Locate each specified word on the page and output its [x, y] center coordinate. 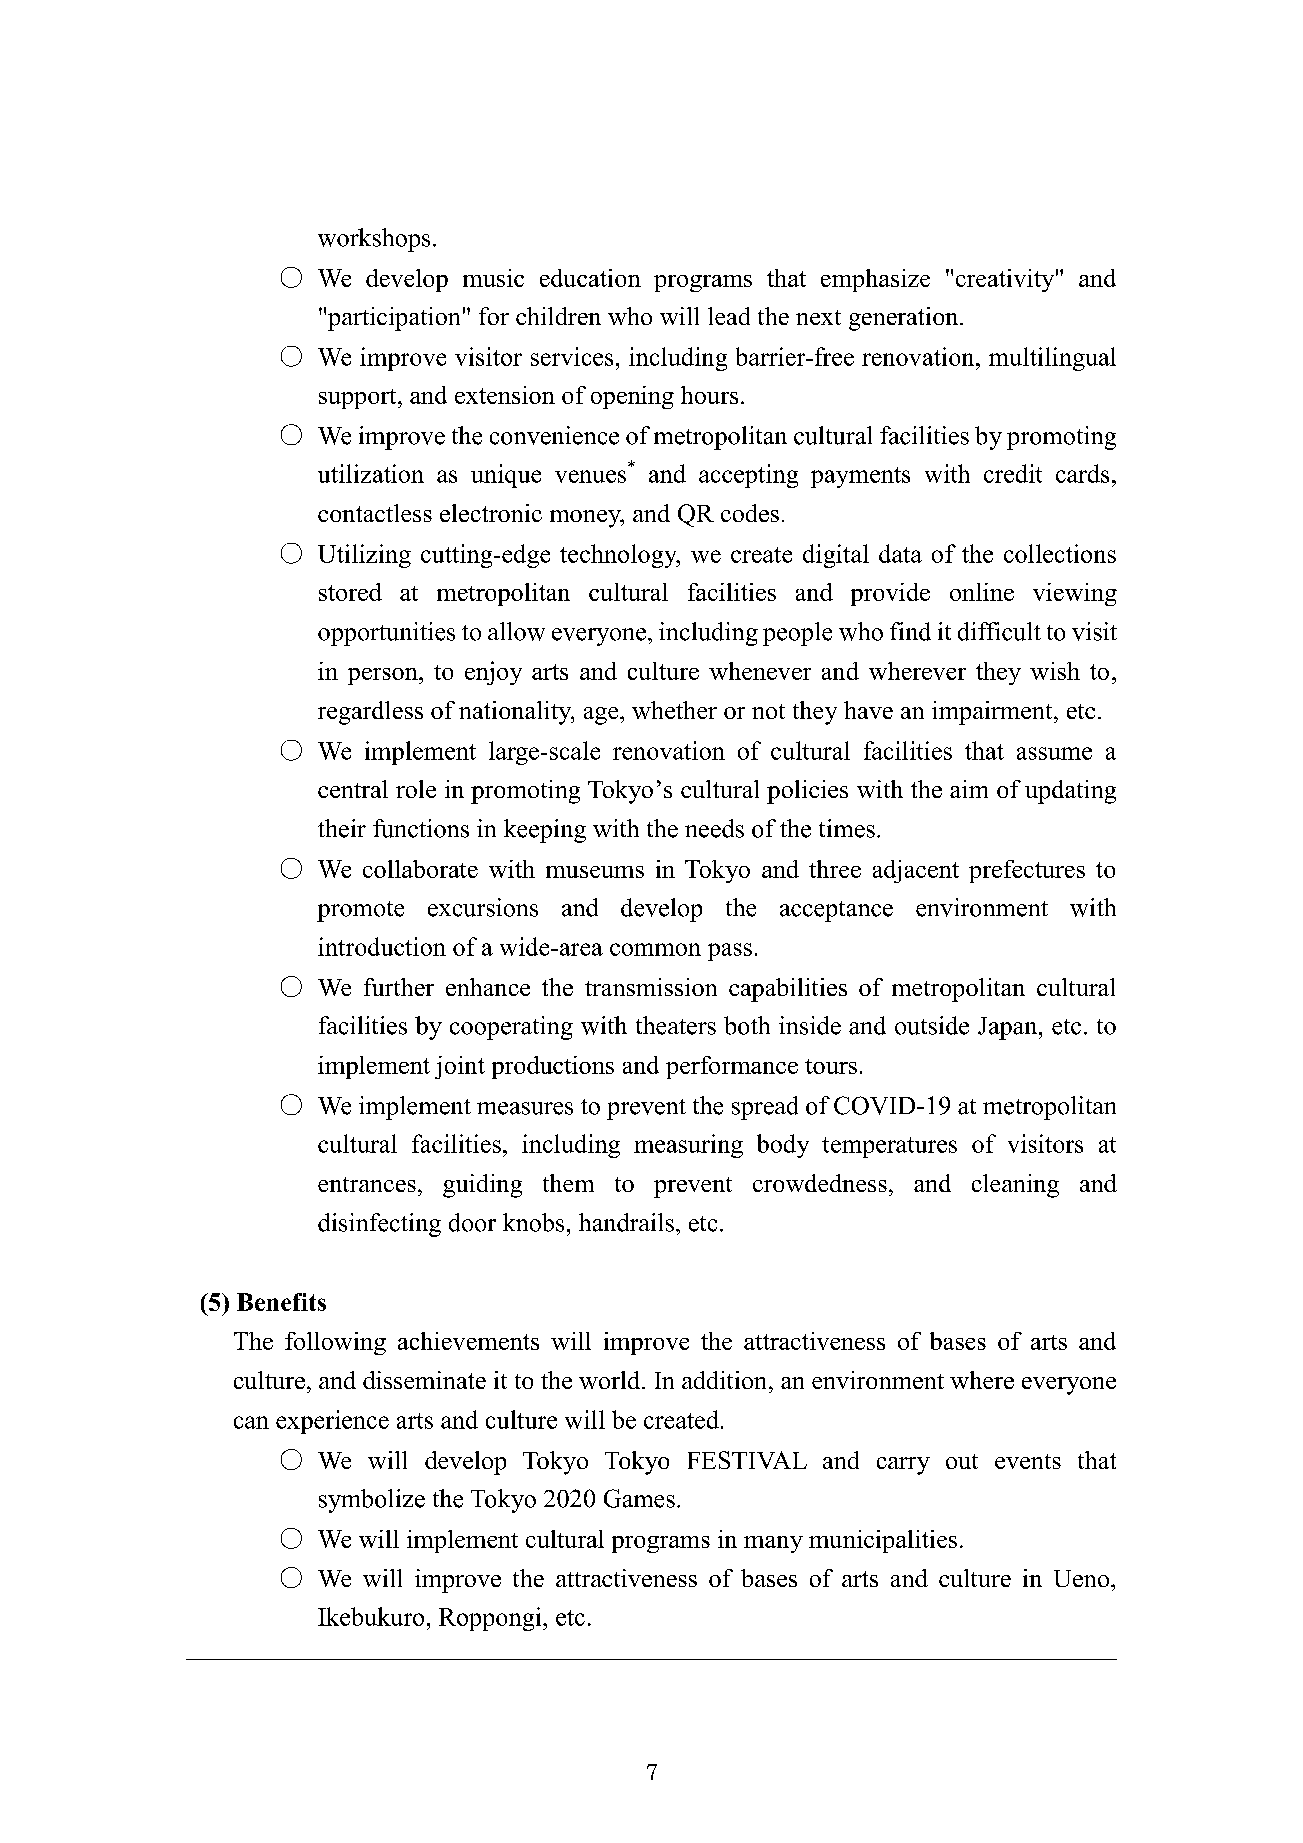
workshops [374, 240]
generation [905, 319]
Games [639, 1498]
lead [729, 316]
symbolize [372, 1501]
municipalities [883, 1541]
